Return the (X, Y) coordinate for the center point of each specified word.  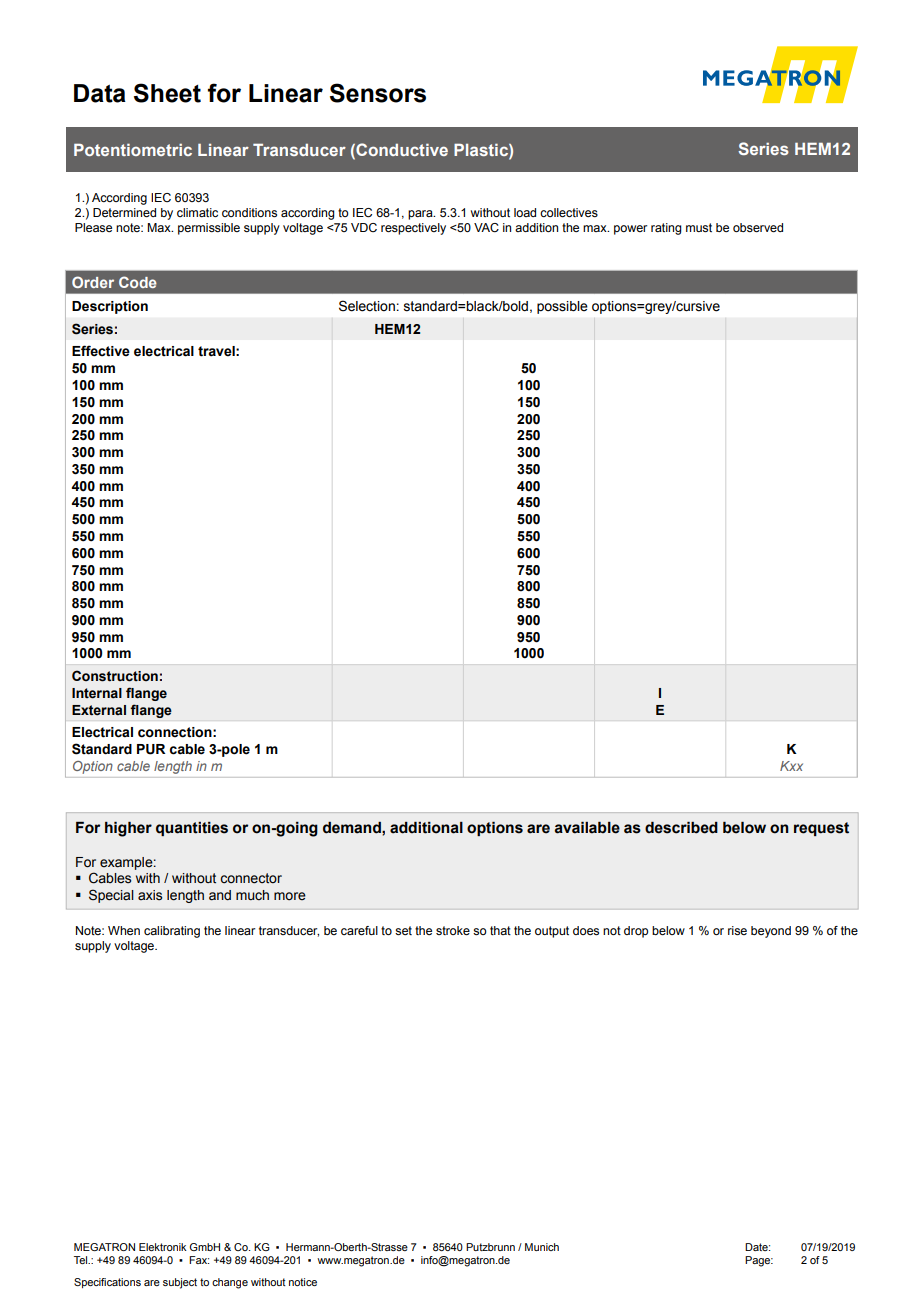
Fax (199, 1260)
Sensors (378, 93)
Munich (542, 1247)
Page (759, 1261)
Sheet (167, 93)
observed (758, 227)
